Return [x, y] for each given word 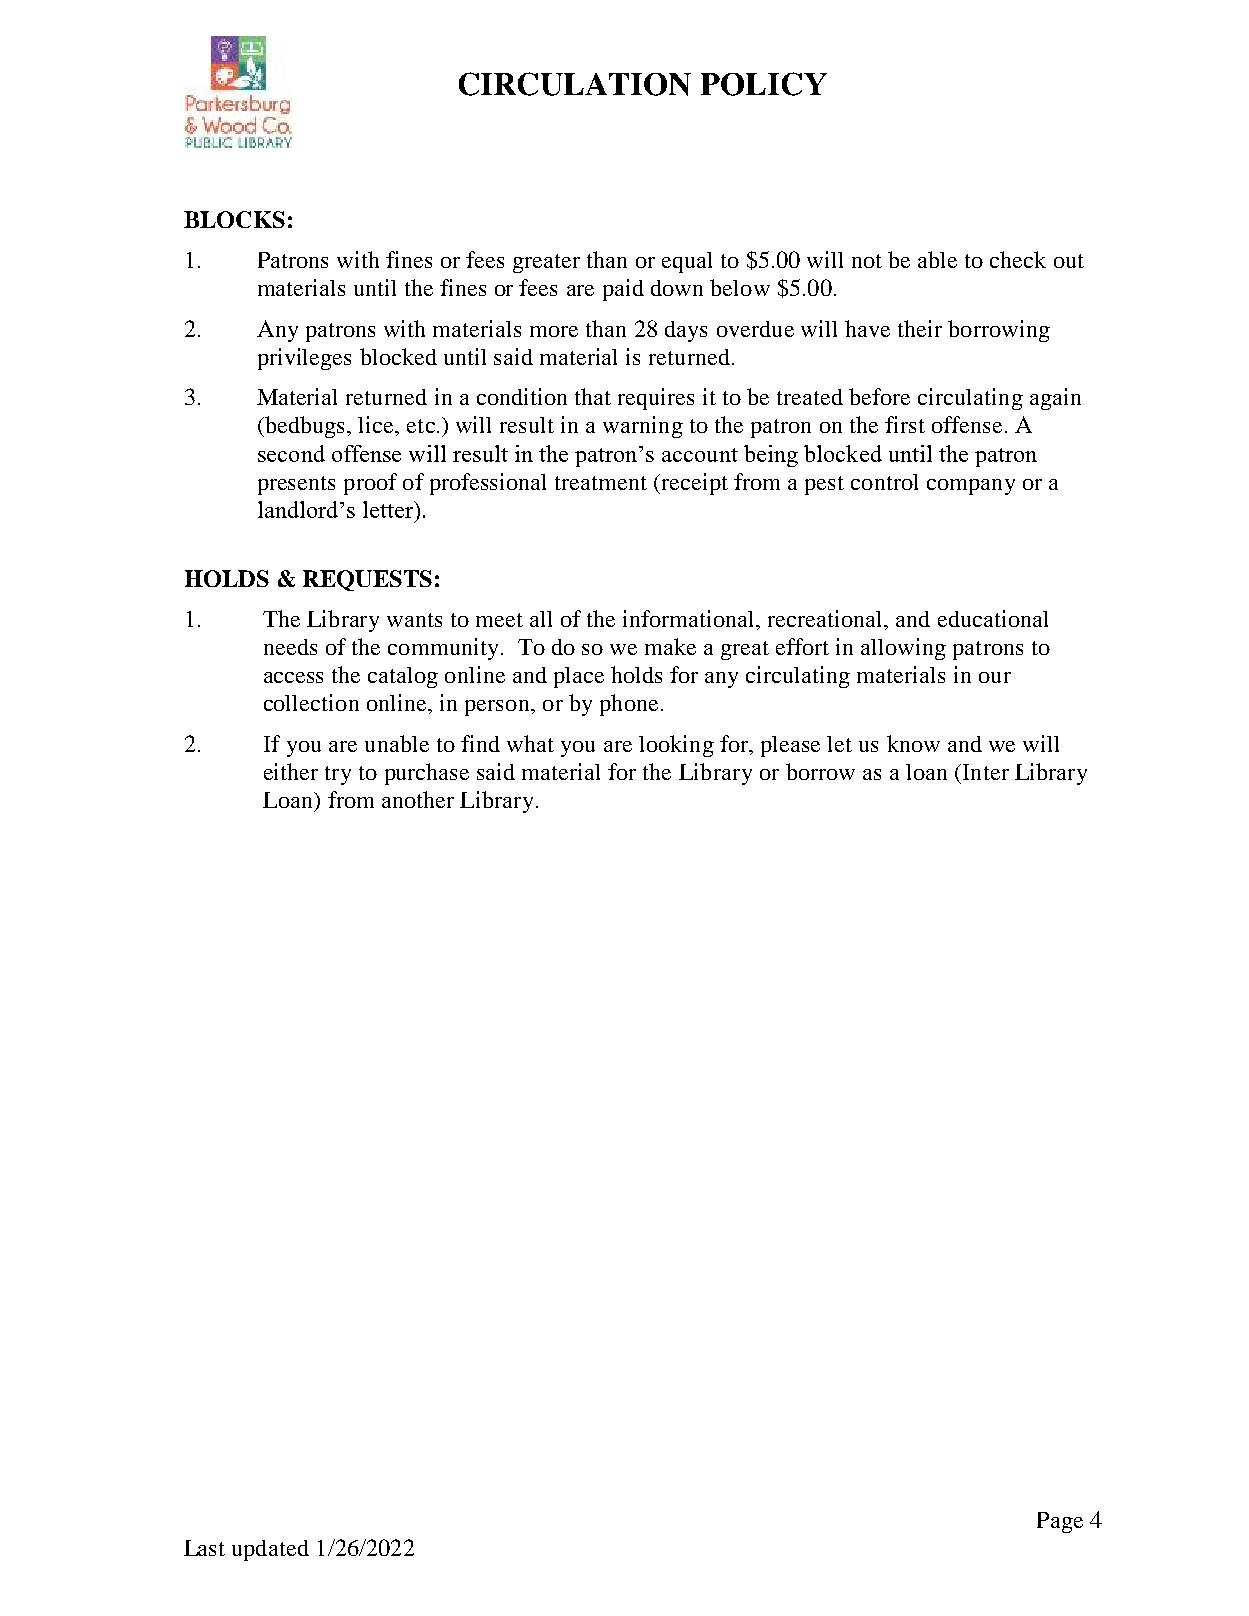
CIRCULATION [575, 84]
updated [270, 1550]
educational [993, 618]
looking [676, 746]
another [418, 799]
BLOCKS [234, 219]
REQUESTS [367, 580]
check [1018, 259]
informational [690, 618]
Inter [986, 772]
